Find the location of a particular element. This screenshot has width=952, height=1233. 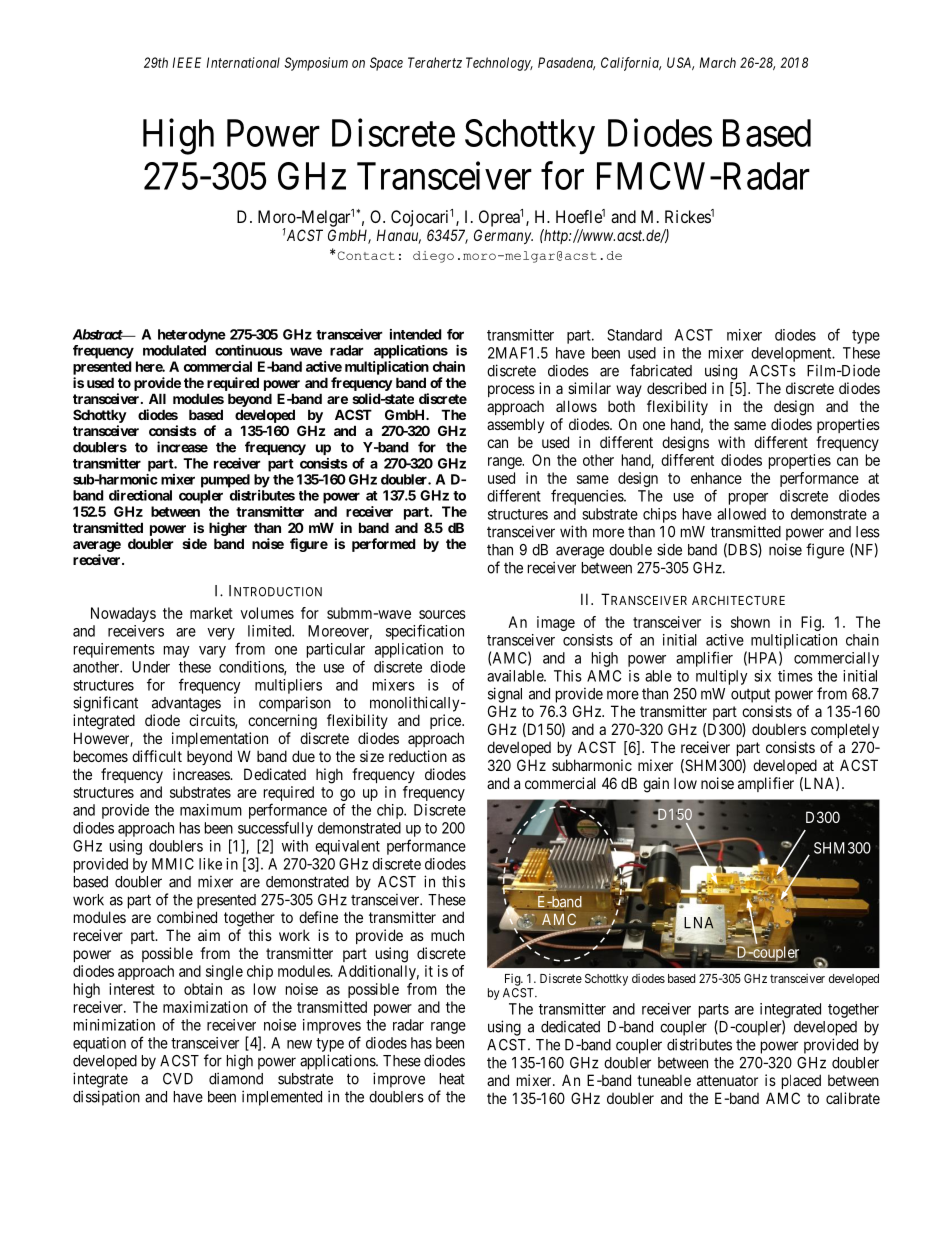

market is located at coordinates (211, 613).
